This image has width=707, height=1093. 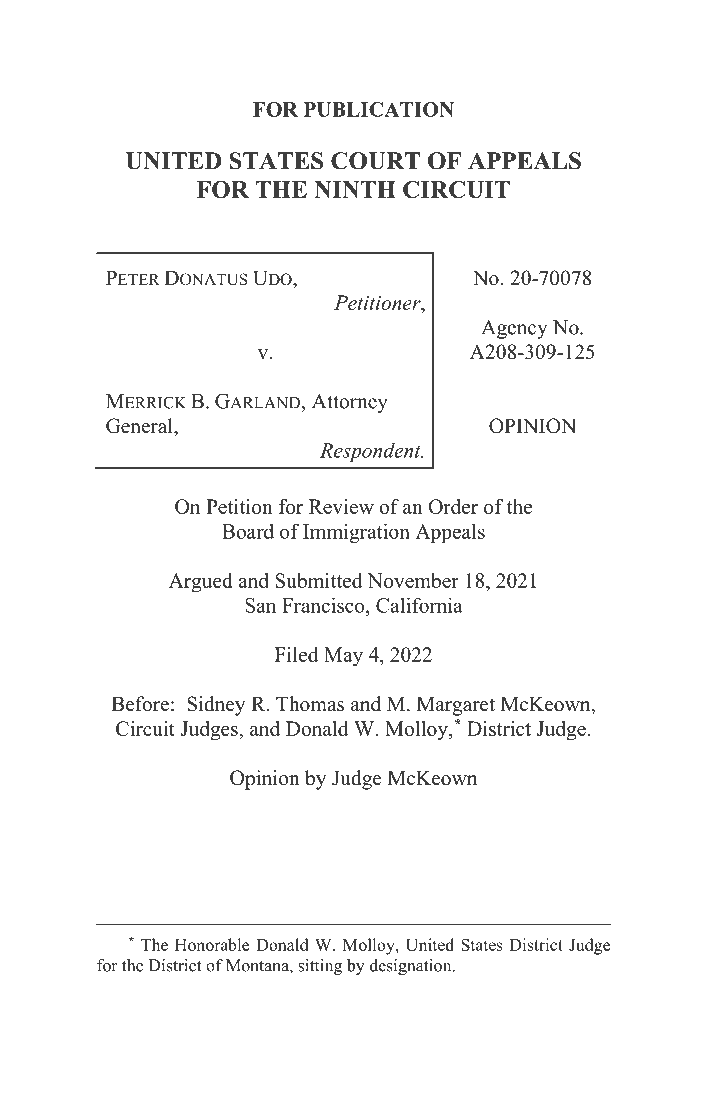 I want to click on Immigration, so click(x=356, y=533).
